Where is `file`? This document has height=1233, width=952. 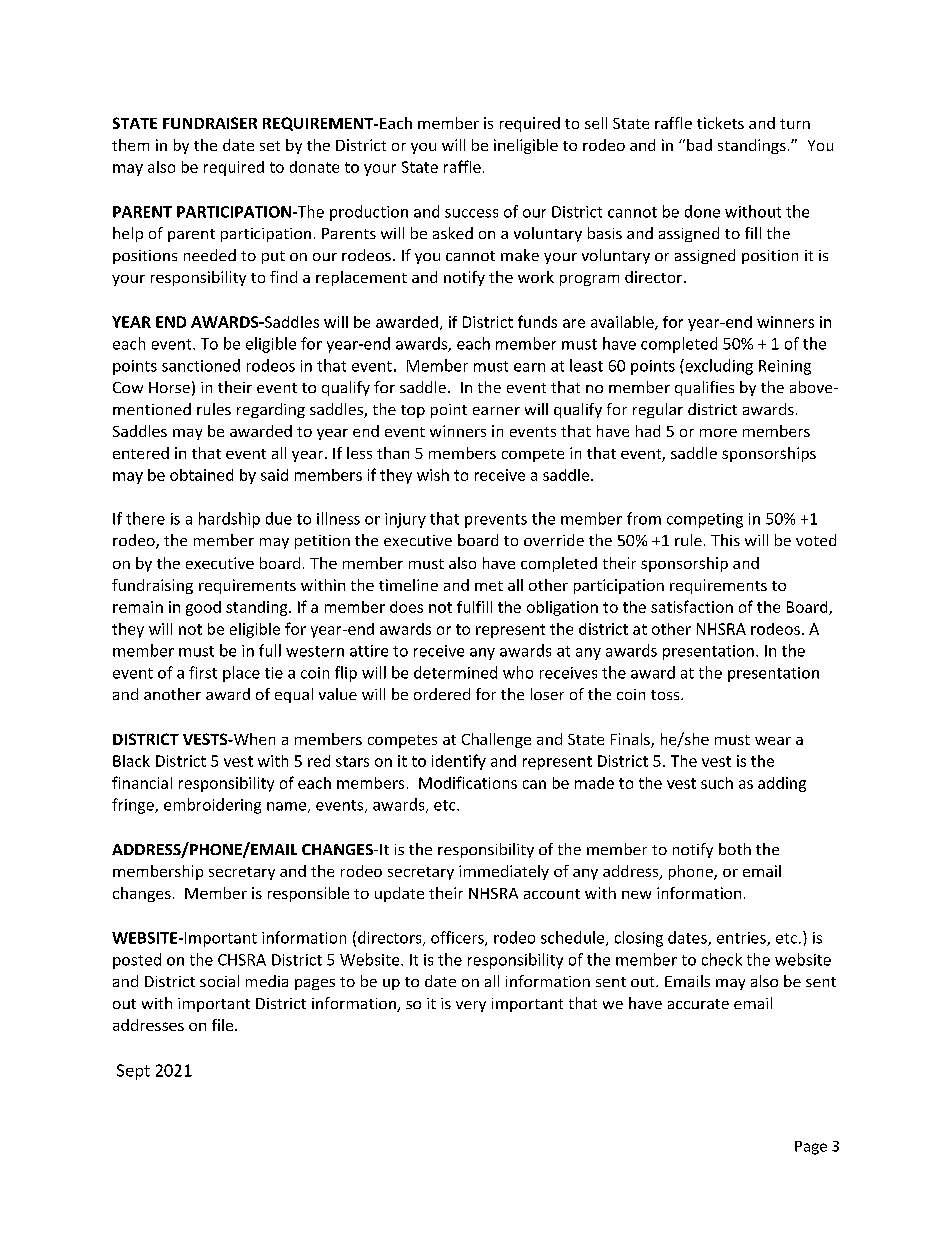 file is located at coordinates (224, 1025).
